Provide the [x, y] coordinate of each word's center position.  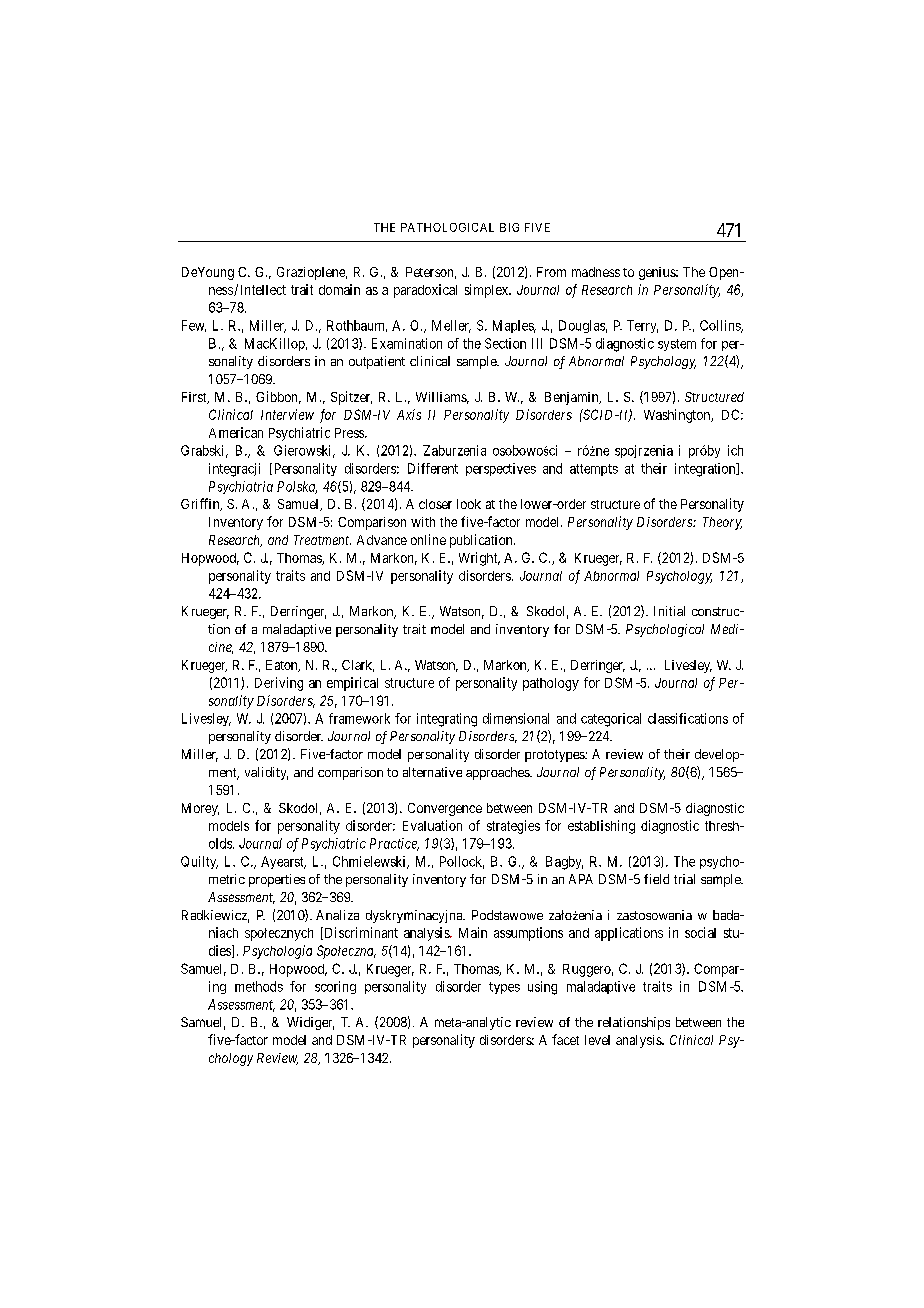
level [597, 1040]
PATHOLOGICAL [447, 227]
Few [194, 326]
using [542, 988]
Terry [642, 326]
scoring [335, 987]
